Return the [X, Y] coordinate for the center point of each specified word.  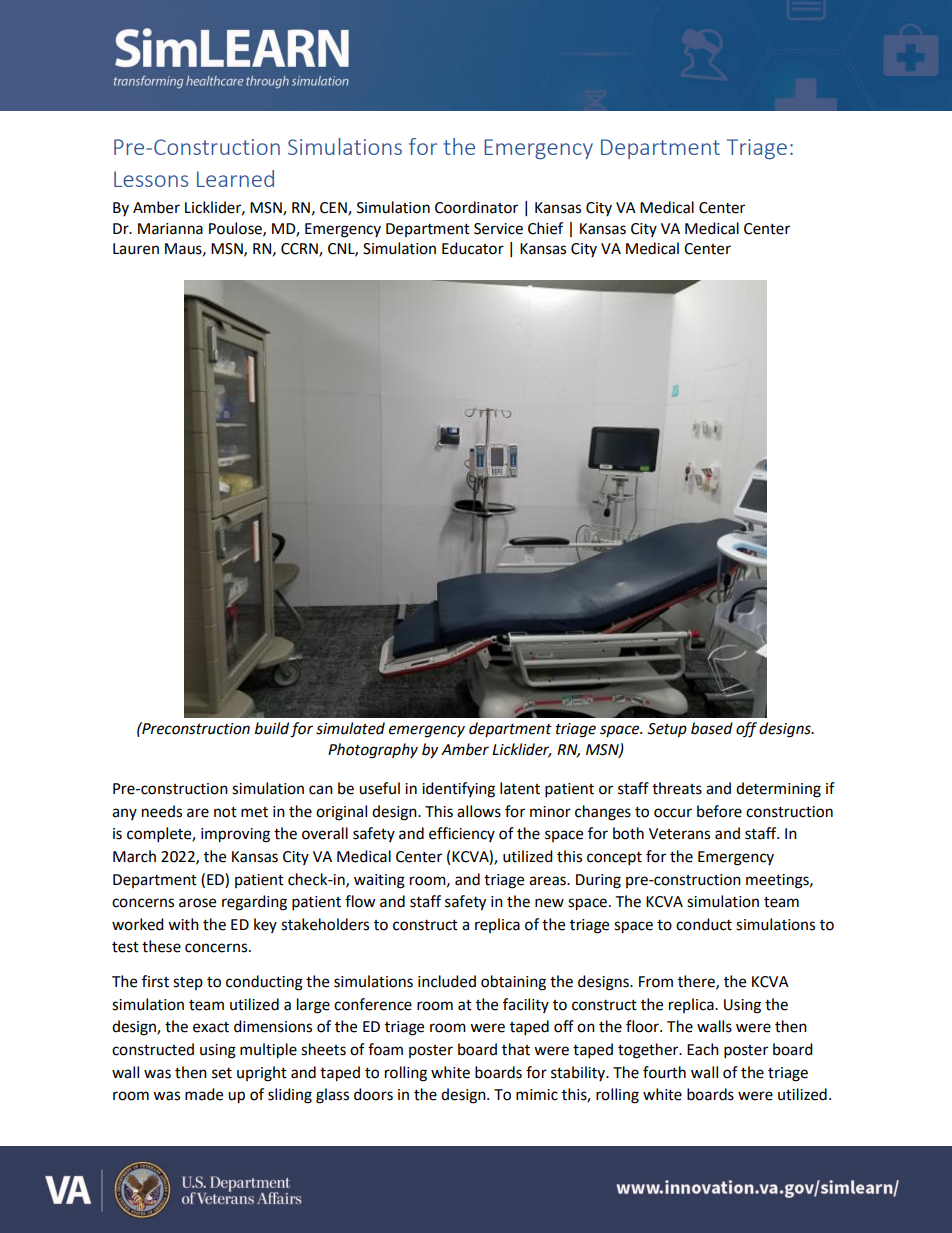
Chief [545, 228]
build [272, 728]
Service [498, 229]
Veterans [679, 834]
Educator [473, 248]
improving [235, 835]
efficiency [462, 834]
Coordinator [476, 207]
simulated [350, 728]
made [204, 1094]
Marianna [170, 229]
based [712, 728]
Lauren [136, 249]
